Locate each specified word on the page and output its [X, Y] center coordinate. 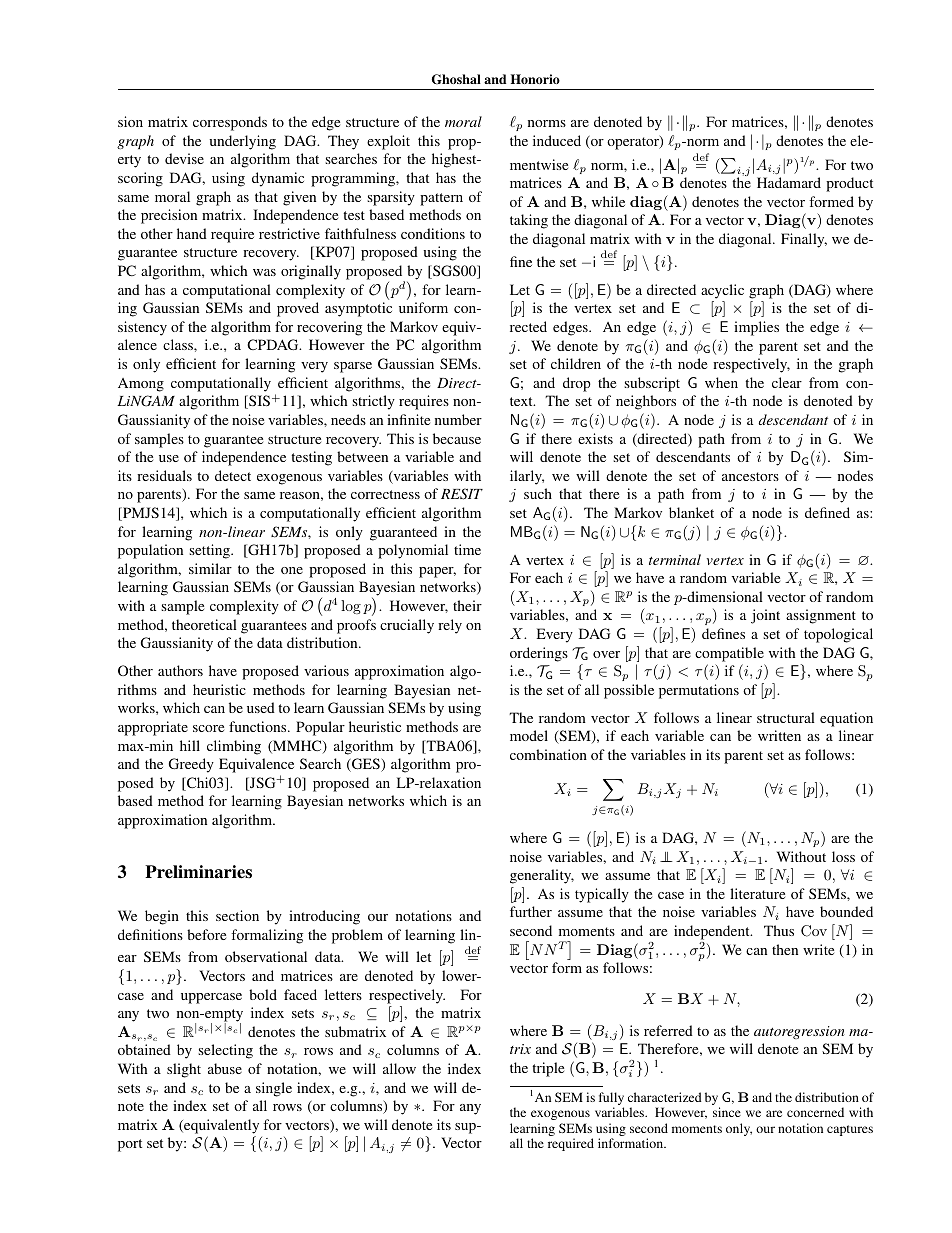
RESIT [462, 494]
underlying [242, 142]
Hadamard [789, 182]
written [779, 735]
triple [548, 1069]
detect [233, 475]
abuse [225, 1068]
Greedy [191, 765]
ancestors [750, 476]
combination [548, 754]
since [727, 1112]
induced [557, 140]
